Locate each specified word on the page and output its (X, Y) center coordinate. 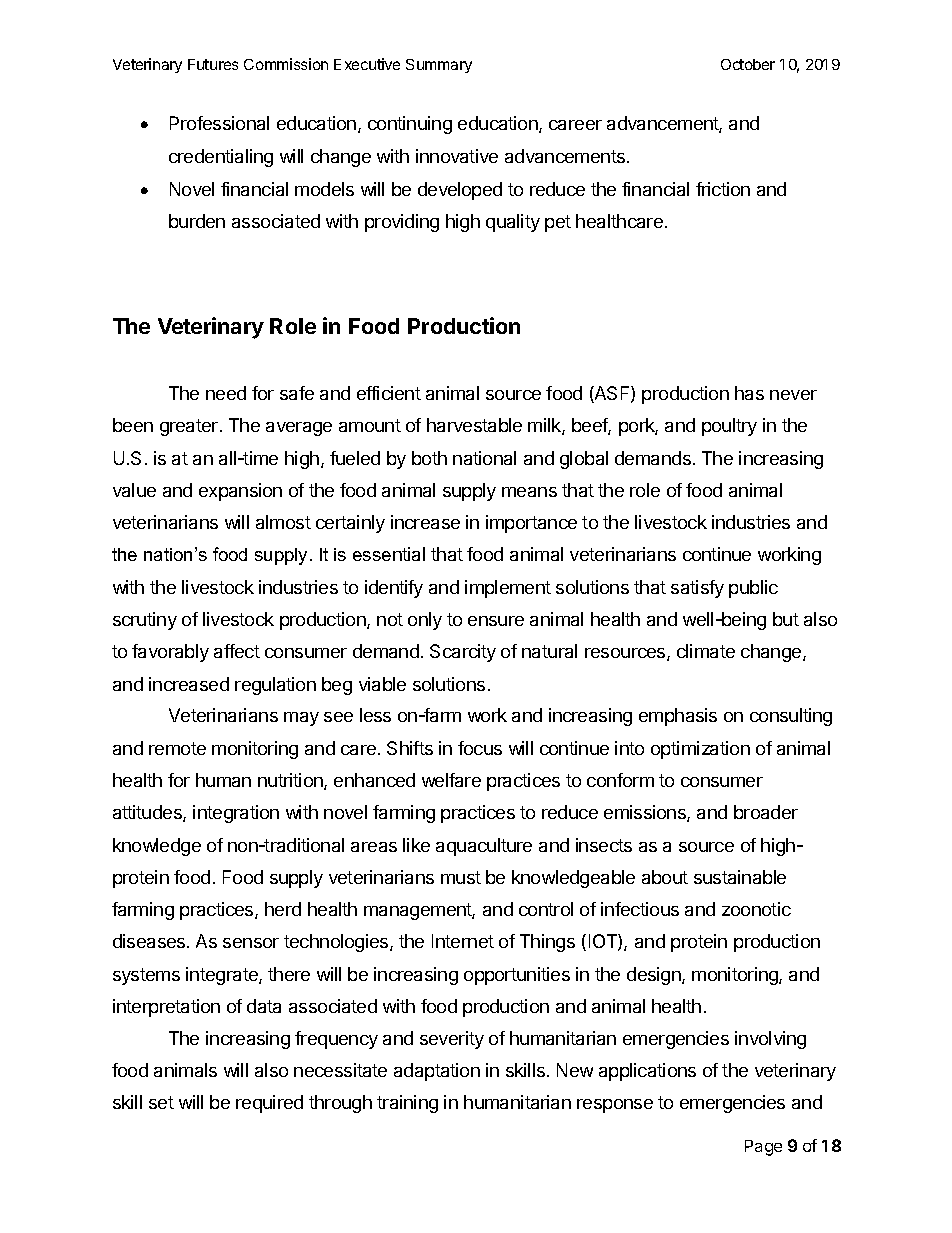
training (407, 1104)
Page (763, 1148)
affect (237, 651)
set (161, 1102)
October (748, 64)
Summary (439, 66)
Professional (219, 123)
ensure (496, 621)
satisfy (697, 589)
